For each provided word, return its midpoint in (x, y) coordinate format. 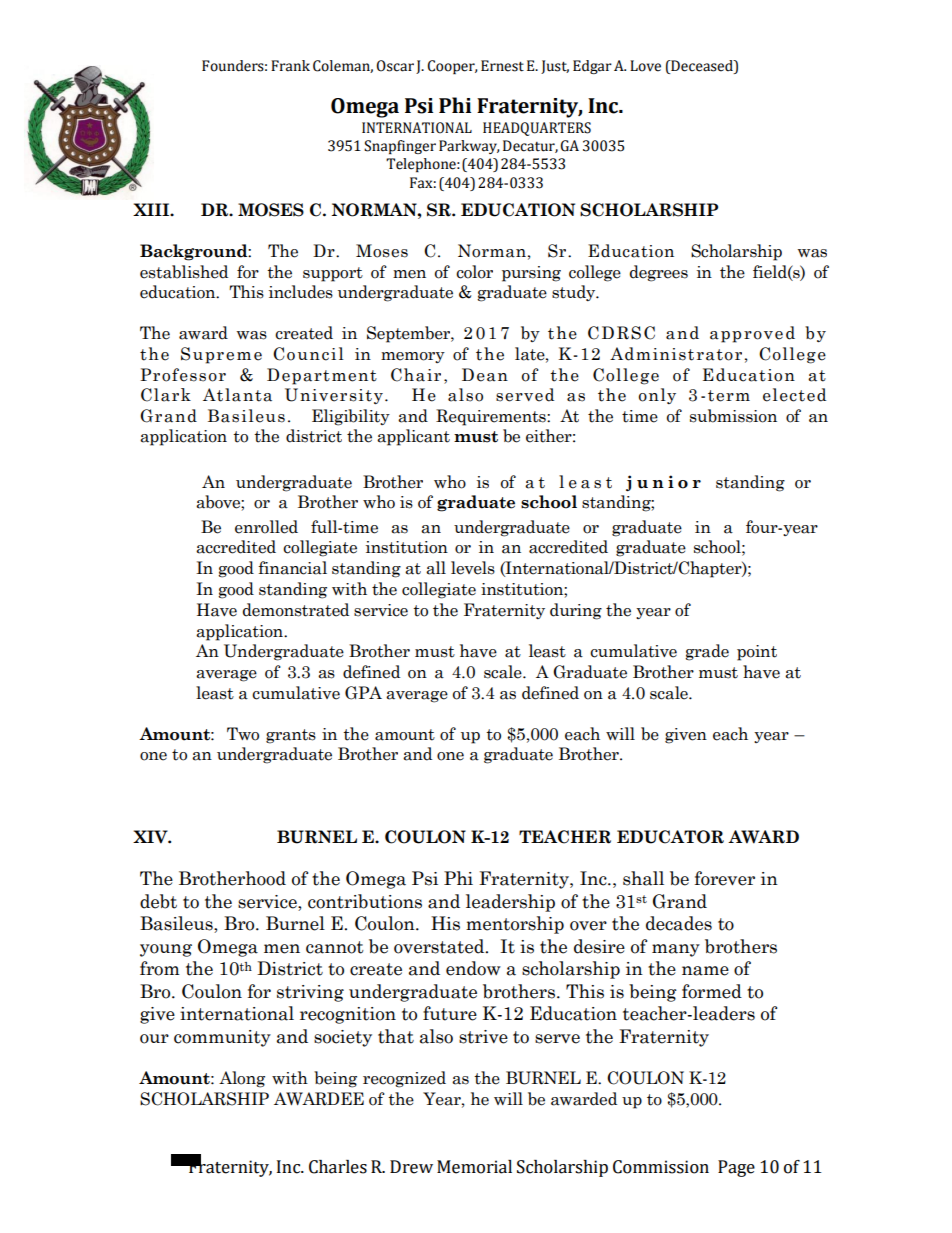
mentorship (515, 925)
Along (242, 1079)
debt (158, 901)
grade (707, 652)
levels (473, 568)
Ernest (502, 66)
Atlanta (237, 395)
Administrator (676, 354)
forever (725, 878)
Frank (290, 66)
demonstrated (296, 610)
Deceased (702, 66)
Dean (485, 375)
